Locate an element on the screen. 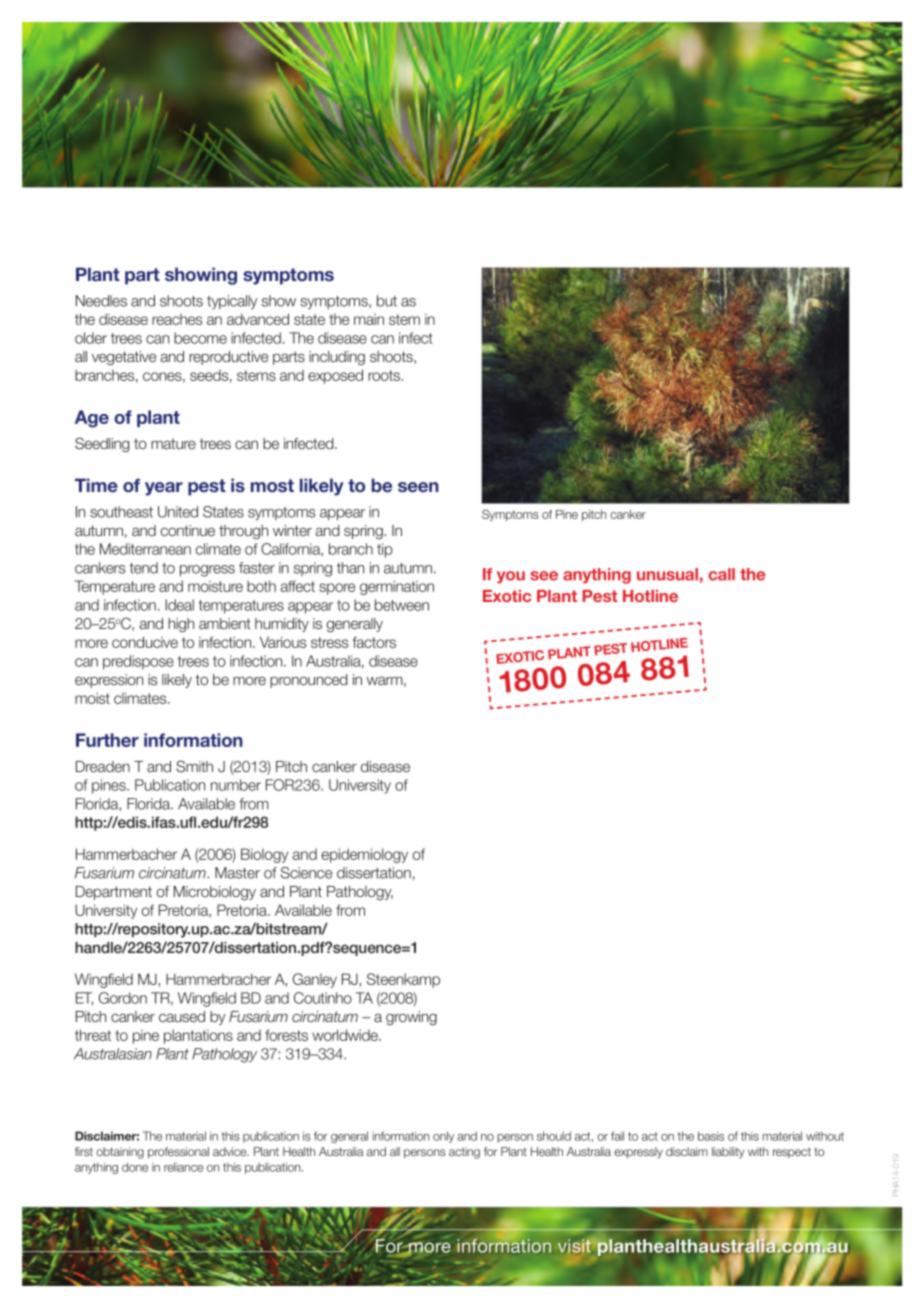 The height and width of the screenshot is (1308, 924). Mediterranean is located at coordinates (145, 549).
